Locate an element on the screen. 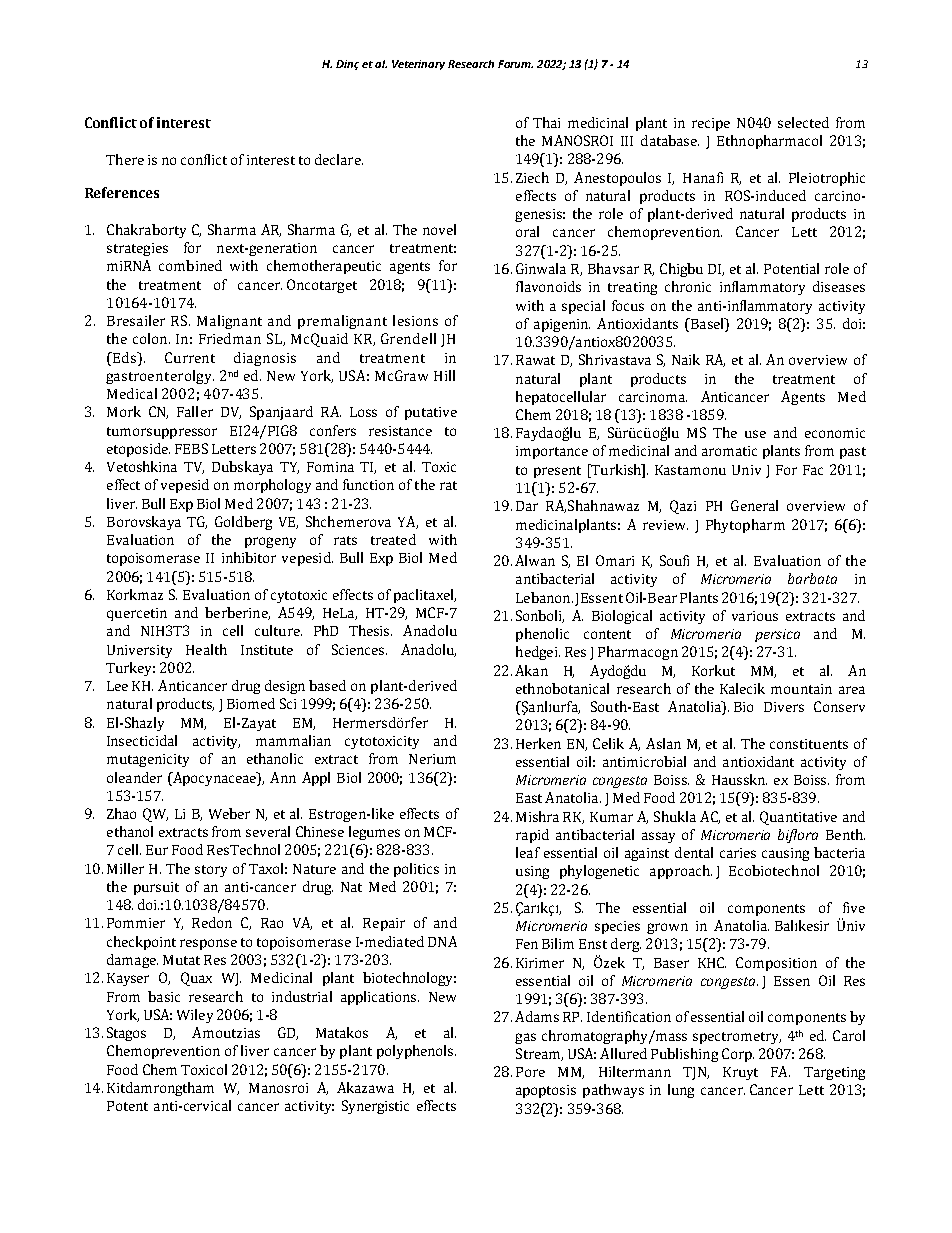  Thai is located at coordinates (546, 122).
